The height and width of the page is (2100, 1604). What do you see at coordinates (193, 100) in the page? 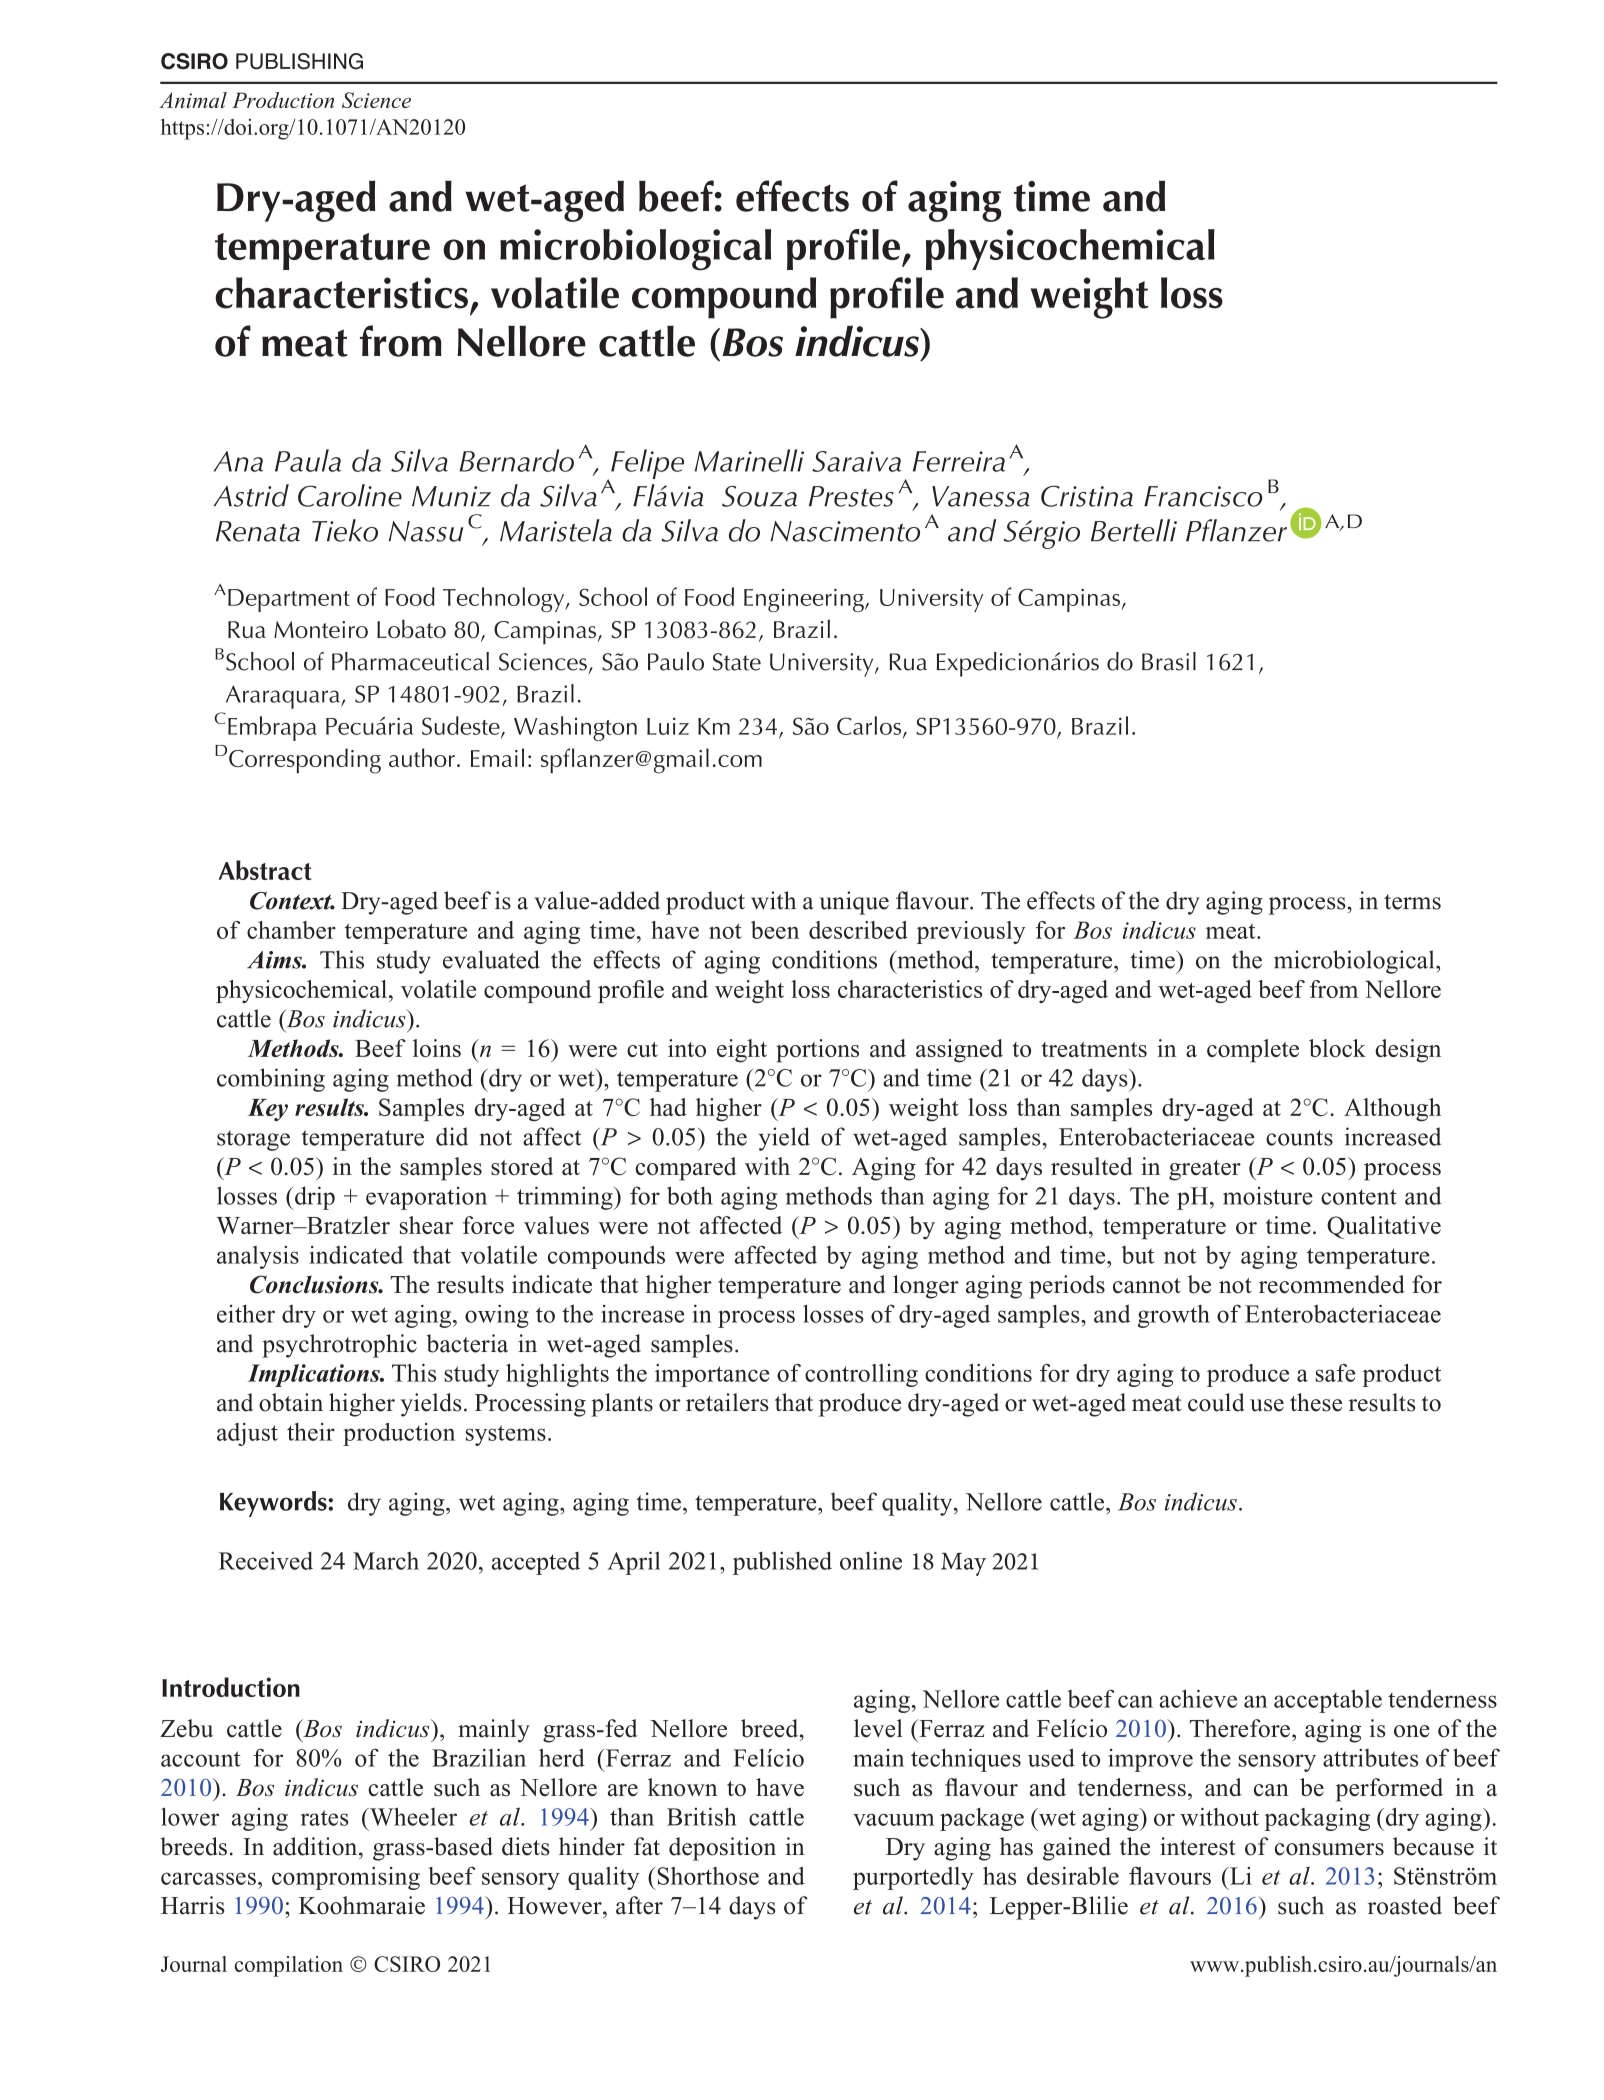
I see `Animal` at bounding box center [193, 100].
